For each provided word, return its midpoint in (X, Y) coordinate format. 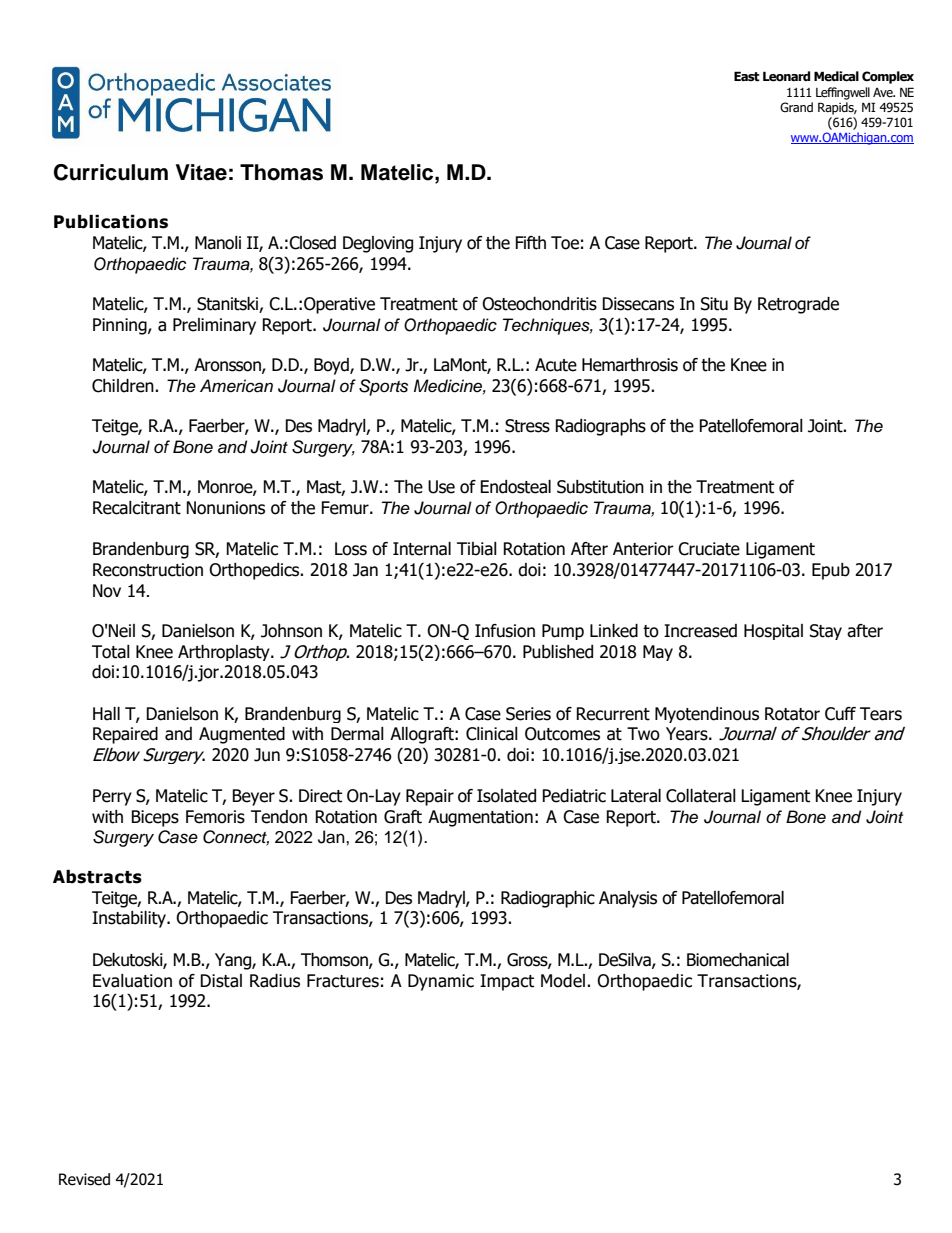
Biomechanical (738, 960)
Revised (84, 1179)
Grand (796, 107)
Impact (507, 982)
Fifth (530, 243)
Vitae (201, 172)
